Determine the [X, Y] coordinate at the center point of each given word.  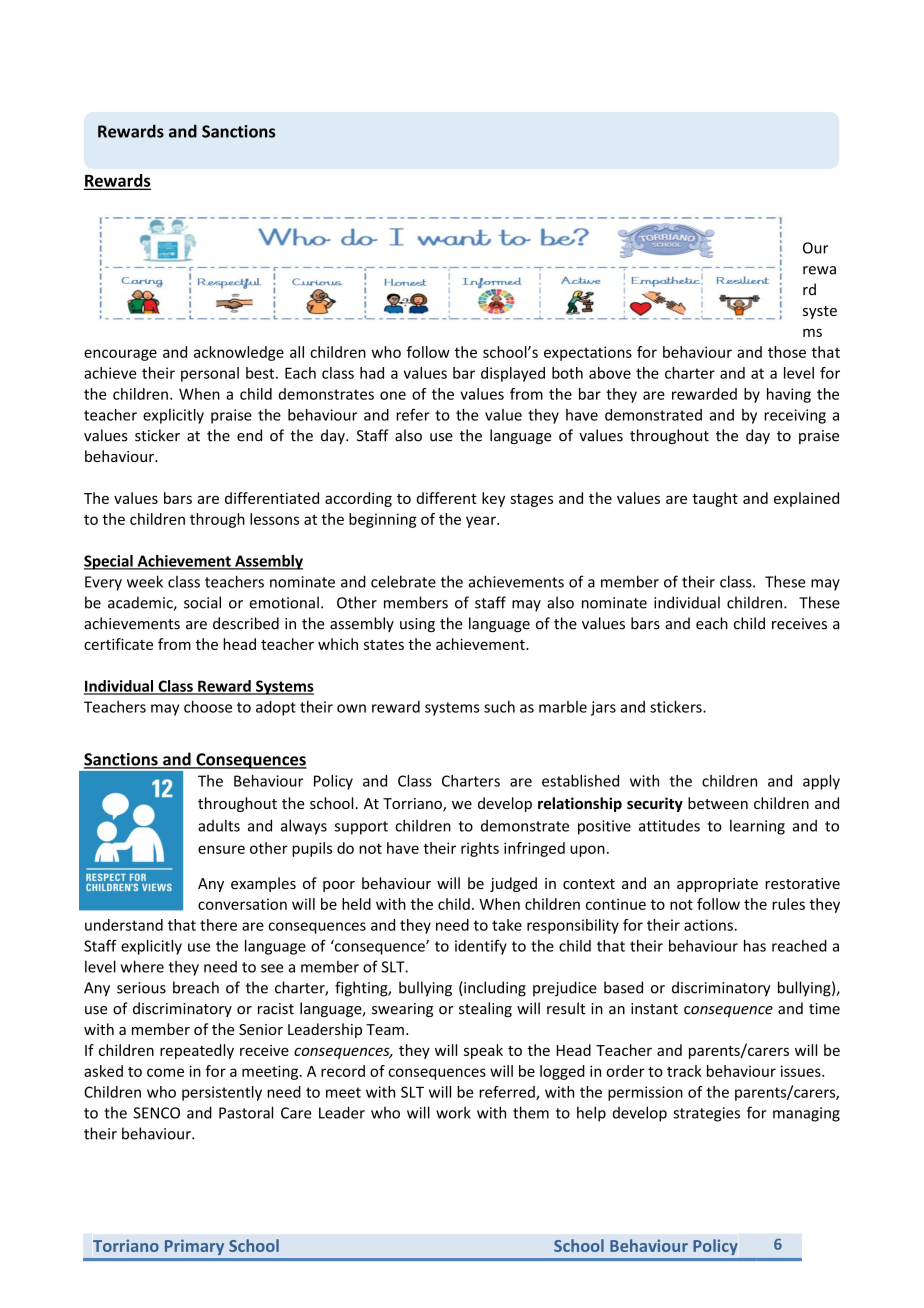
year [482, 522]
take [507, 925]
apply [821, 782]
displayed [513, 374]
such [499, 707]
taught [715, 499]
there [218, 925]
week [145, 581]
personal [210, 374]
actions [709, 925]
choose [208, 707]
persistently [222, 1093]
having [789, 395]
